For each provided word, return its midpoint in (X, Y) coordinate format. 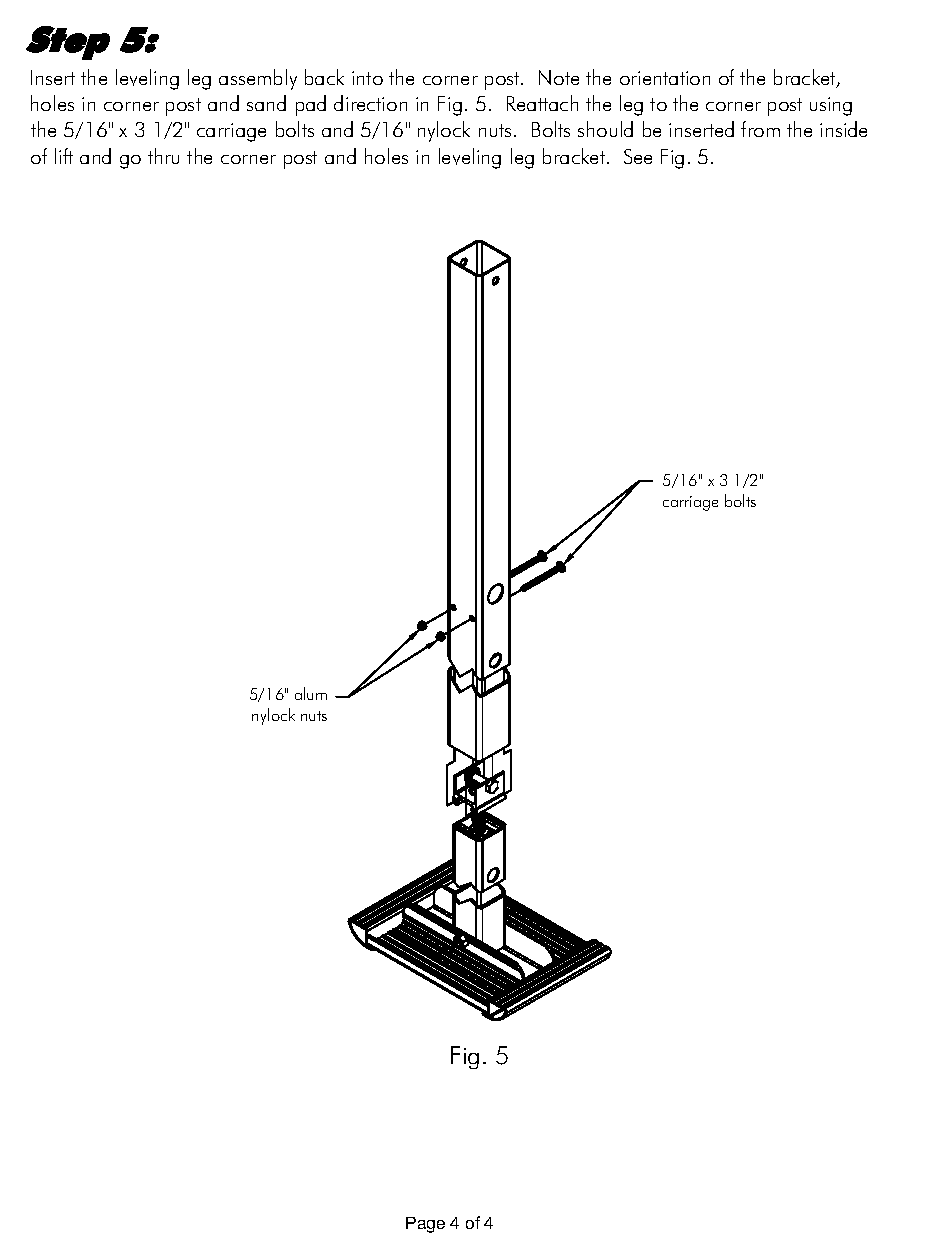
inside (843, 129)
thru (163, 156)
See (638, 156)
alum (311, 693)
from (760, 129)
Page (425, 1225)
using (831, 106)
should (605, 129)
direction (370, 103)
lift (64, 156)
